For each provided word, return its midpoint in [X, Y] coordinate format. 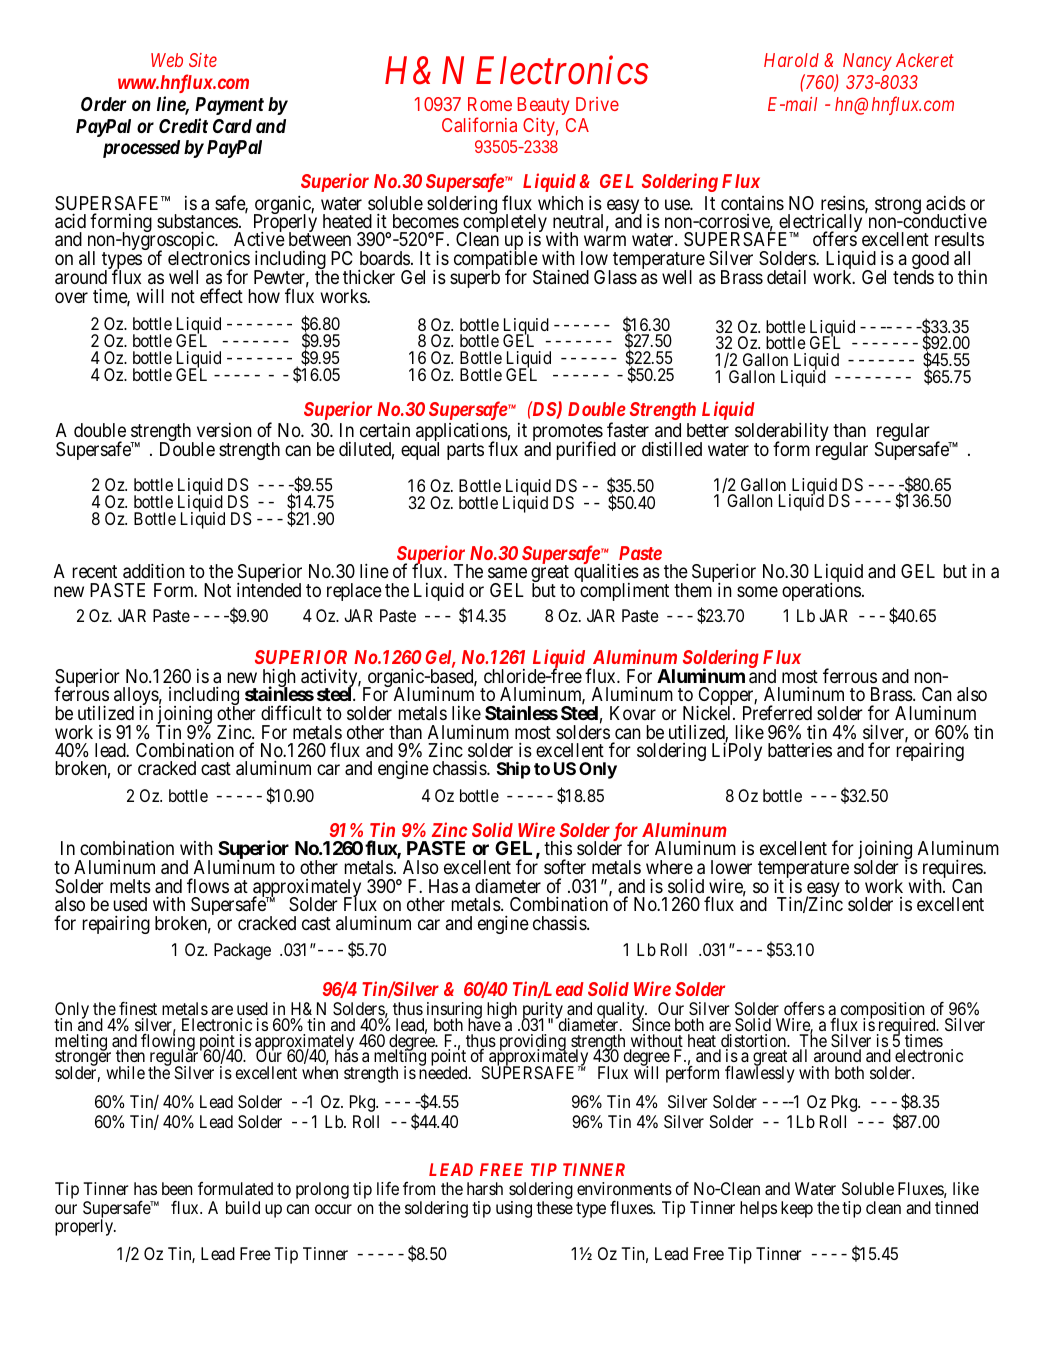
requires [953, 870]
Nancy [867, 62]
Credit [183, 125]
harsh [485, 1188]
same [507, 572]
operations [821, 591]
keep [797, 1209]
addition [154, 571]
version [224, 430]
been [177, 1188]
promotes [568, 434]
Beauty [543, 106]
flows [208, 885]
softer [565, 866]
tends [913, 277]
